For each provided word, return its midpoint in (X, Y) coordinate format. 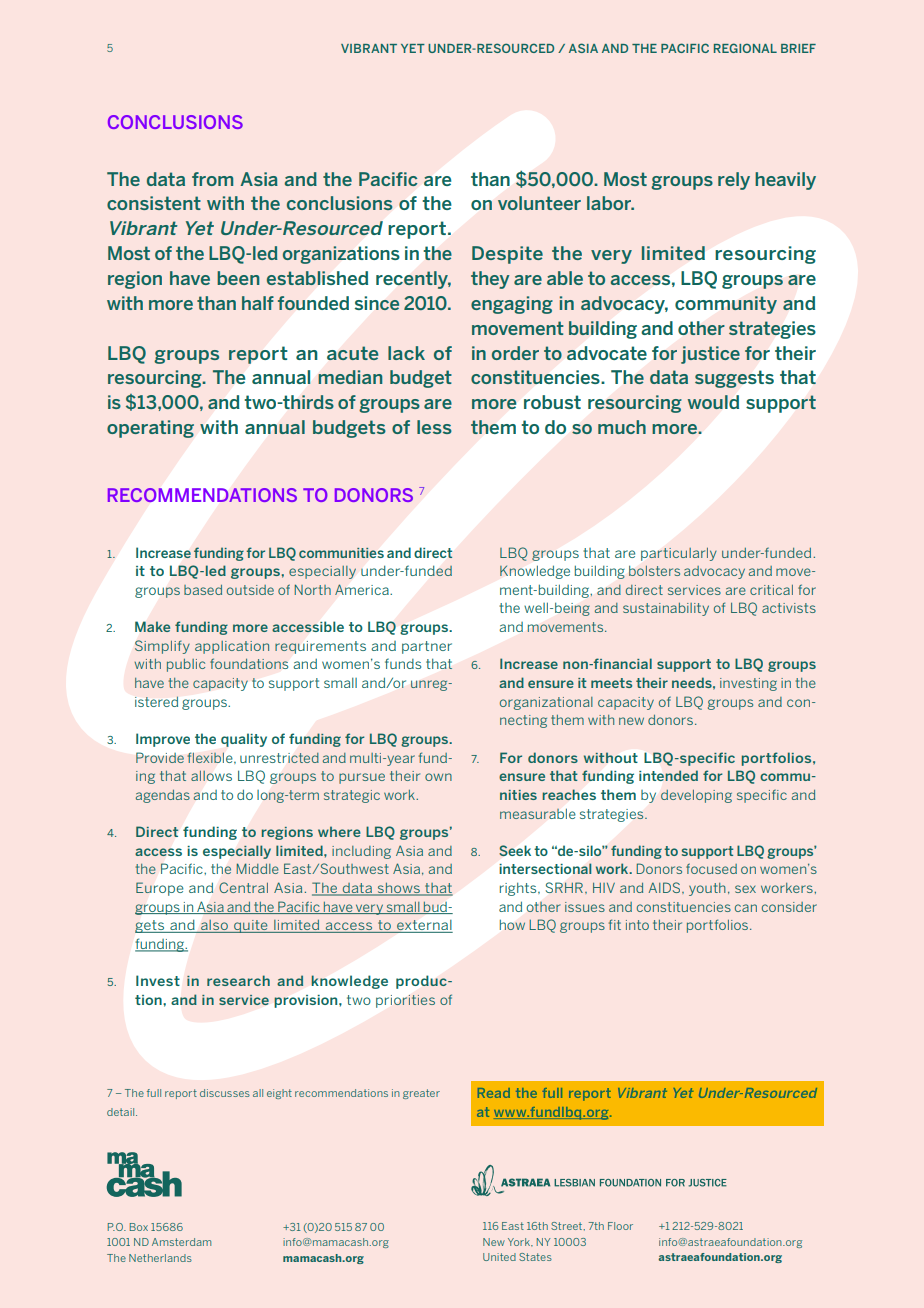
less (434, 427)
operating (150, 429)
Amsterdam (181, 1242)
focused (711, 868)
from (212, 179)
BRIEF (798, 48)
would (713, 402)
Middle (257, 868)
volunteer (539, 203)
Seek (515, 851)
